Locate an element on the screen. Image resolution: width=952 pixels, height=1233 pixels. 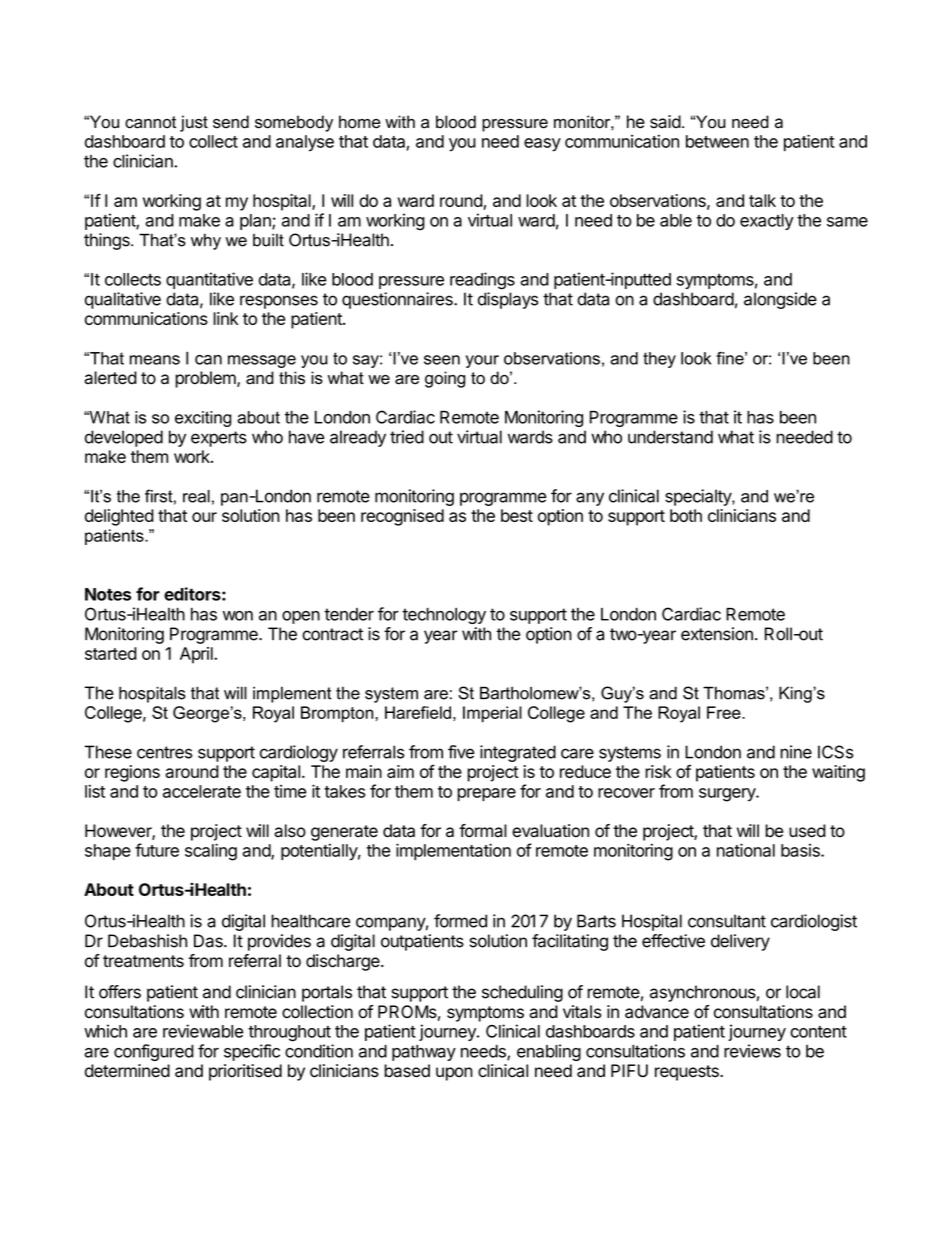
accelerate is located at coordinates (202, 791).
